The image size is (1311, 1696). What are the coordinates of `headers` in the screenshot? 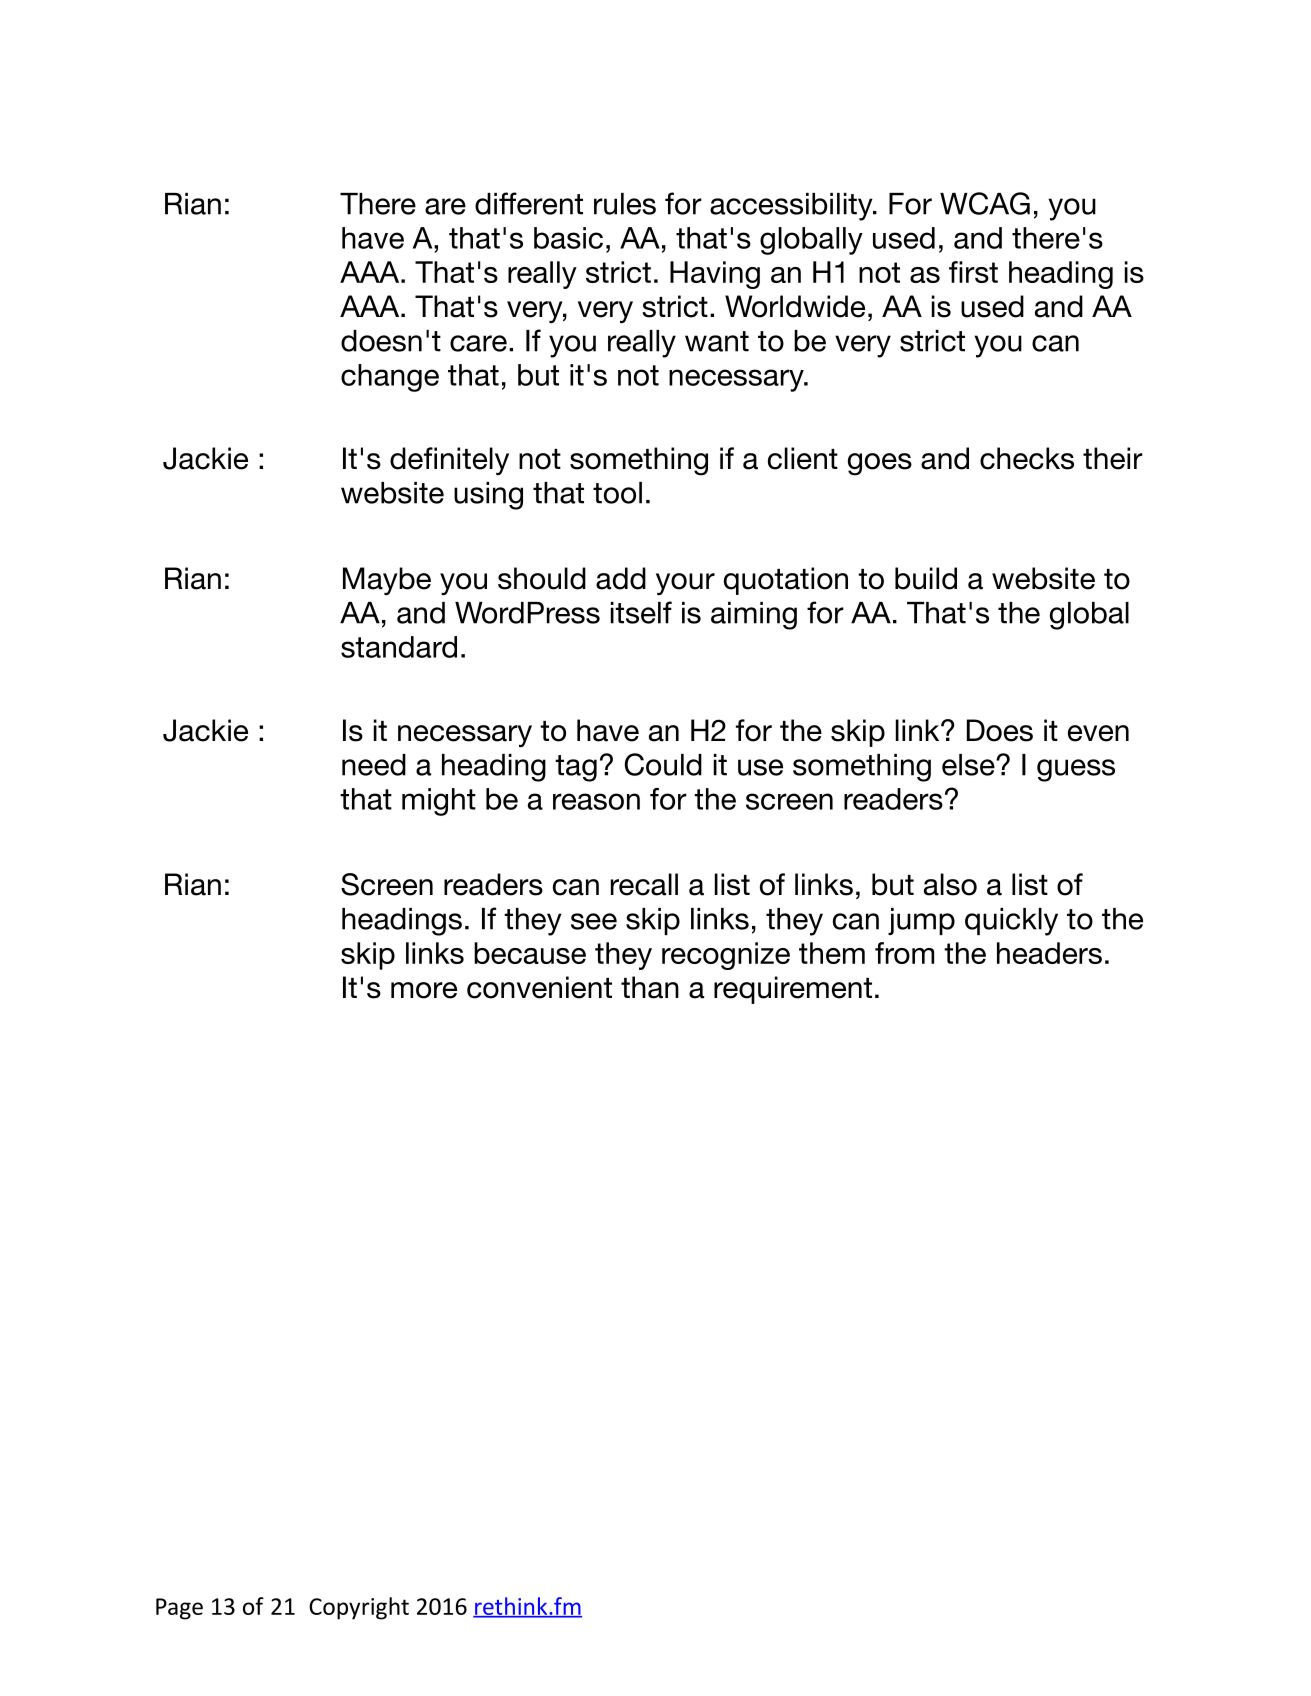 It's located at (1049, 953).
